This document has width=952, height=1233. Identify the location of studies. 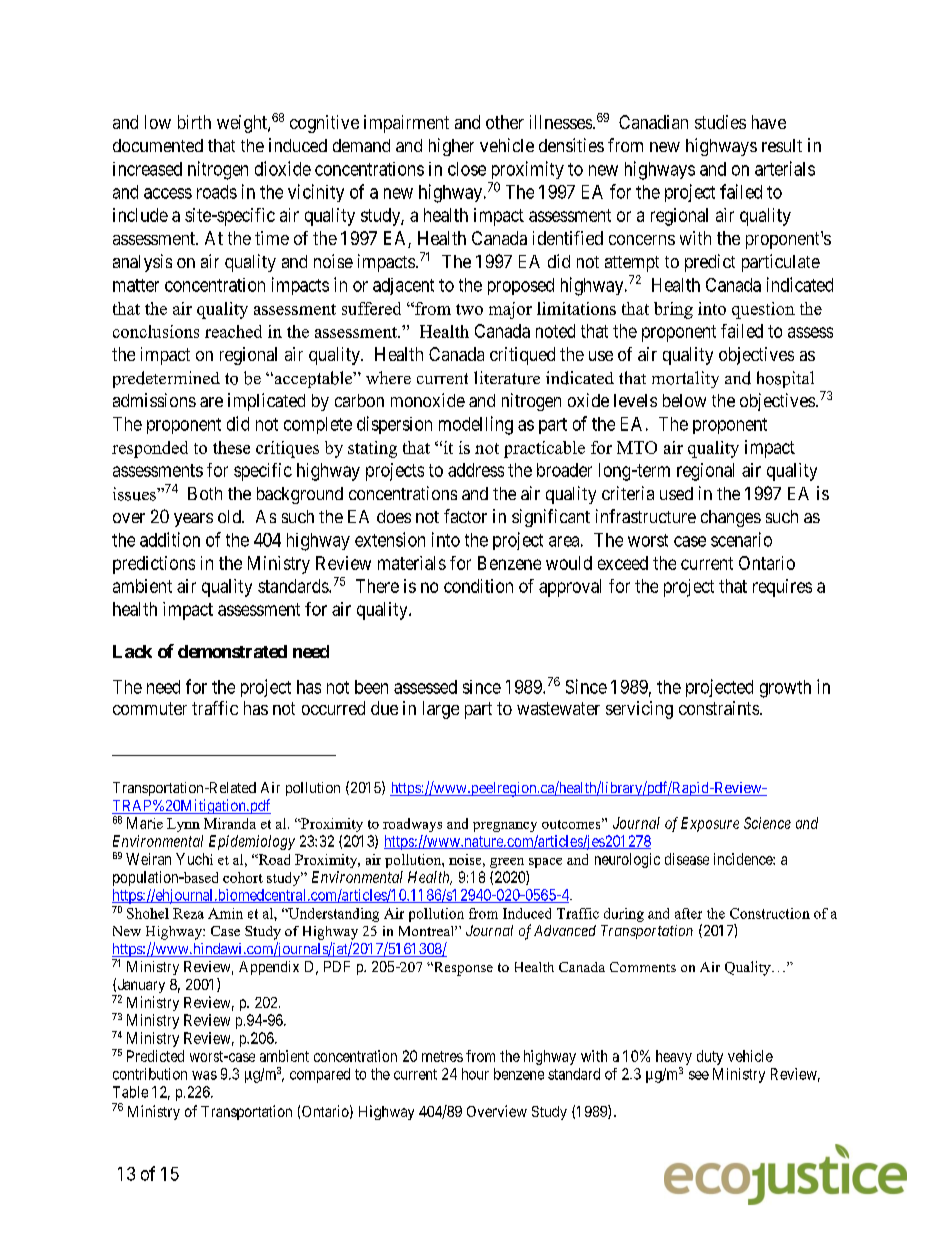
(720, 122).
